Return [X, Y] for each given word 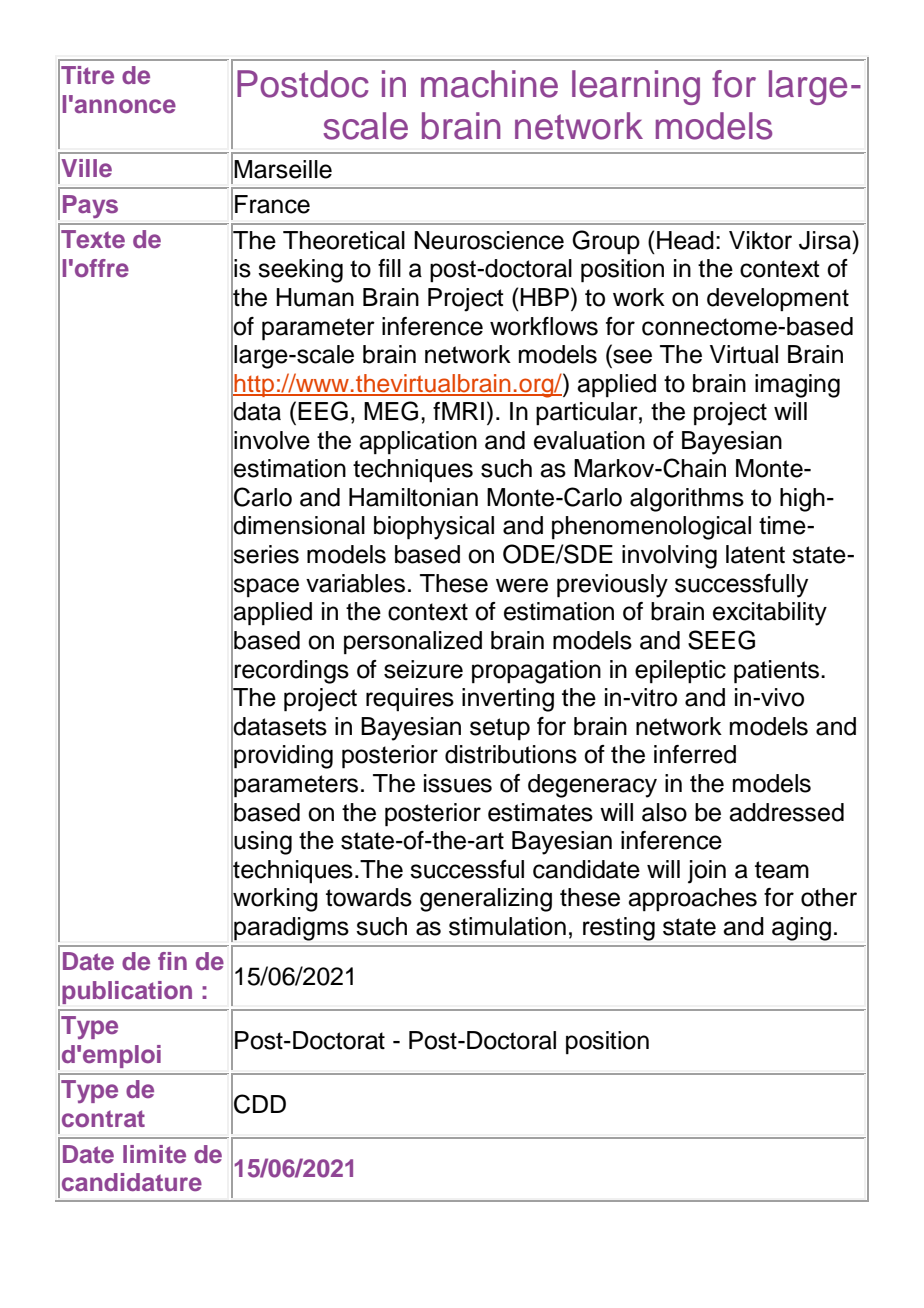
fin [172, 961]
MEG [391, 411]
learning [636, 87]
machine [489, 84]
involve [272, 440]
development [778, 299]
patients [776, 672]
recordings [291, 672]
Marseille [283, 169]
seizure [423, 669]
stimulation [507, 926]
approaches [692, 899]
